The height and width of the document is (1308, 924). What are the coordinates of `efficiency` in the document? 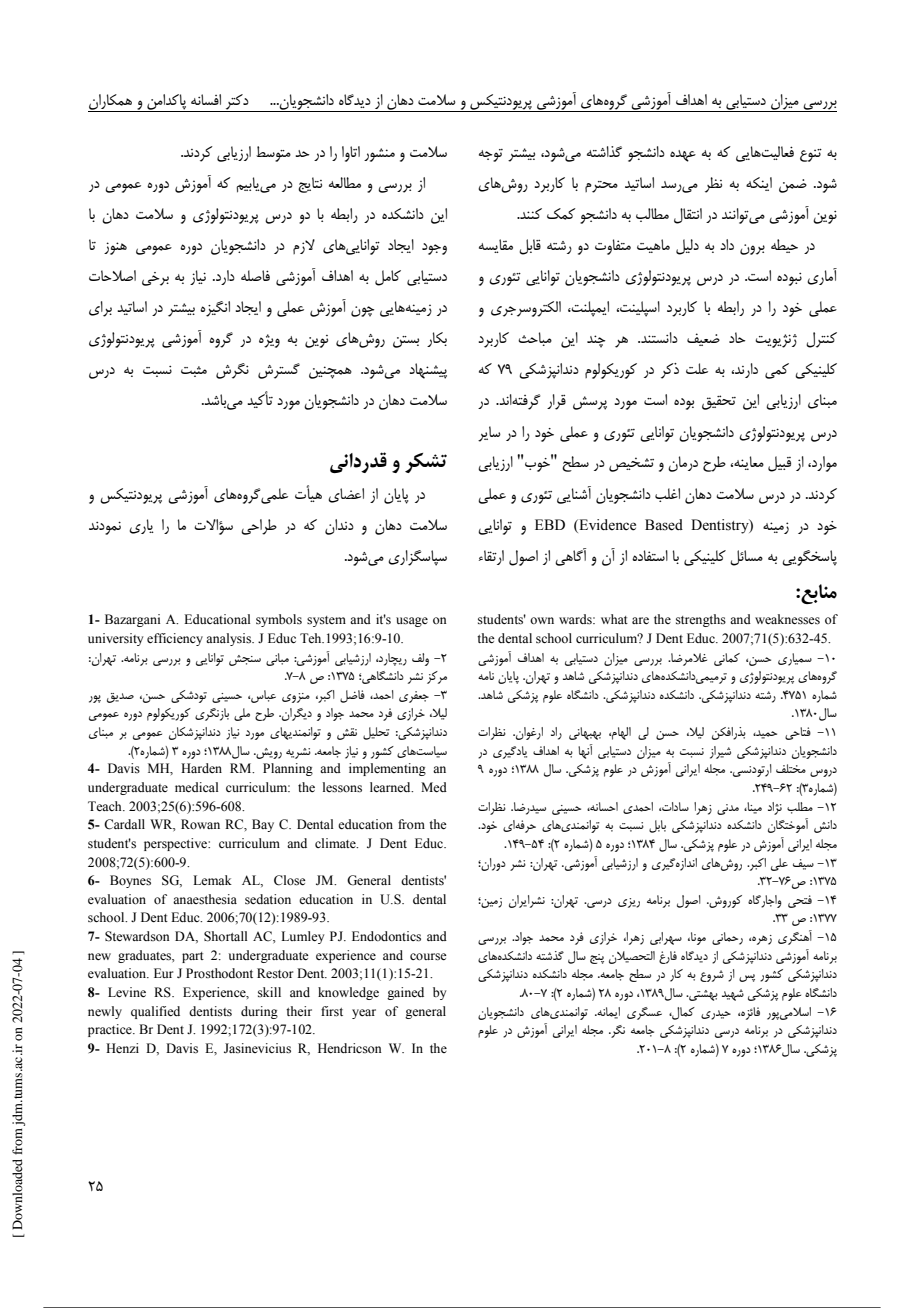 It's located at (175, 639).
